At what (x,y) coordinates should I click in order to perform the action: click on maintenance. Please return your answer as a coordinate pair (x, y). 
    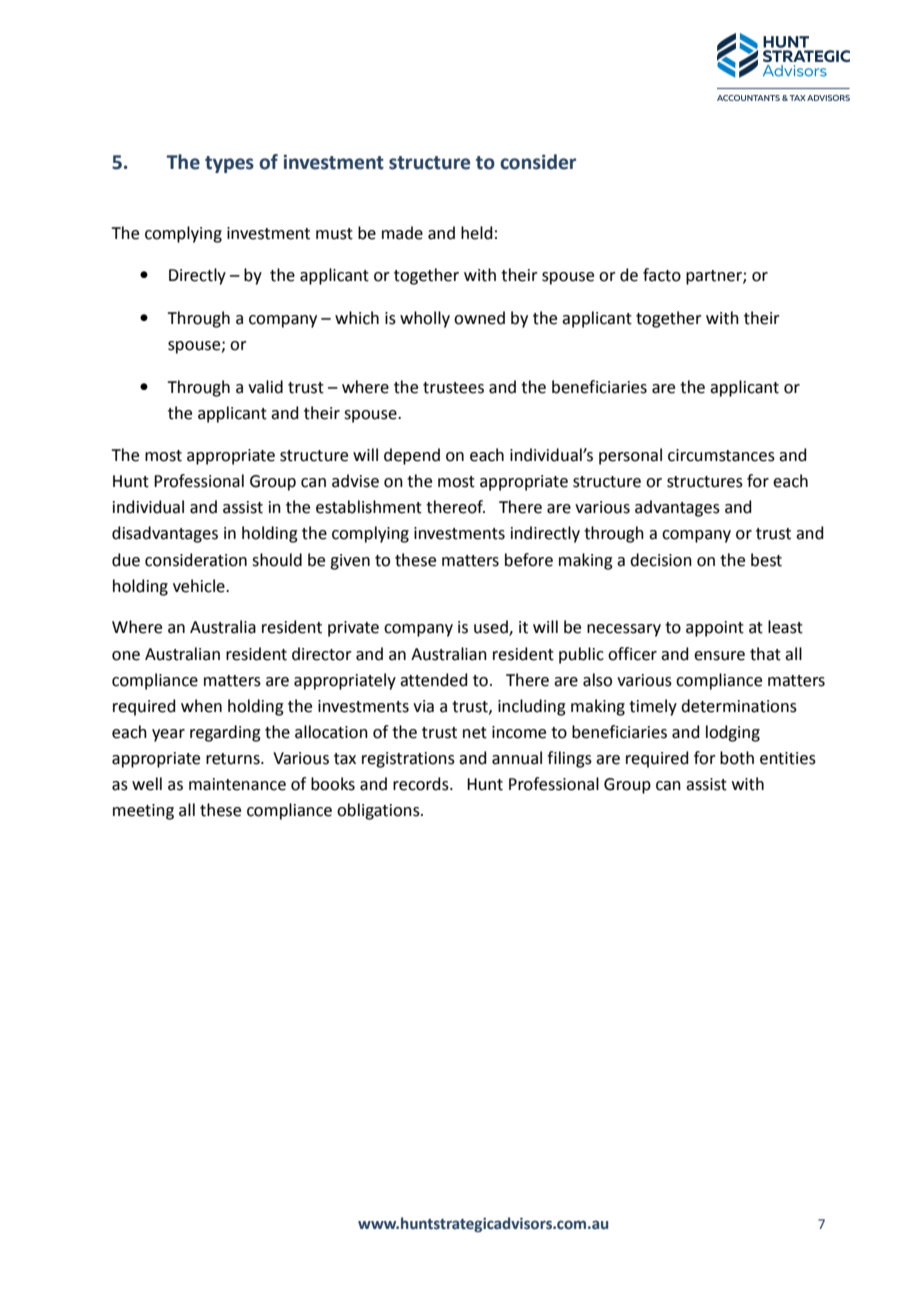
    Looking at the image, I should click on (237, 784).
